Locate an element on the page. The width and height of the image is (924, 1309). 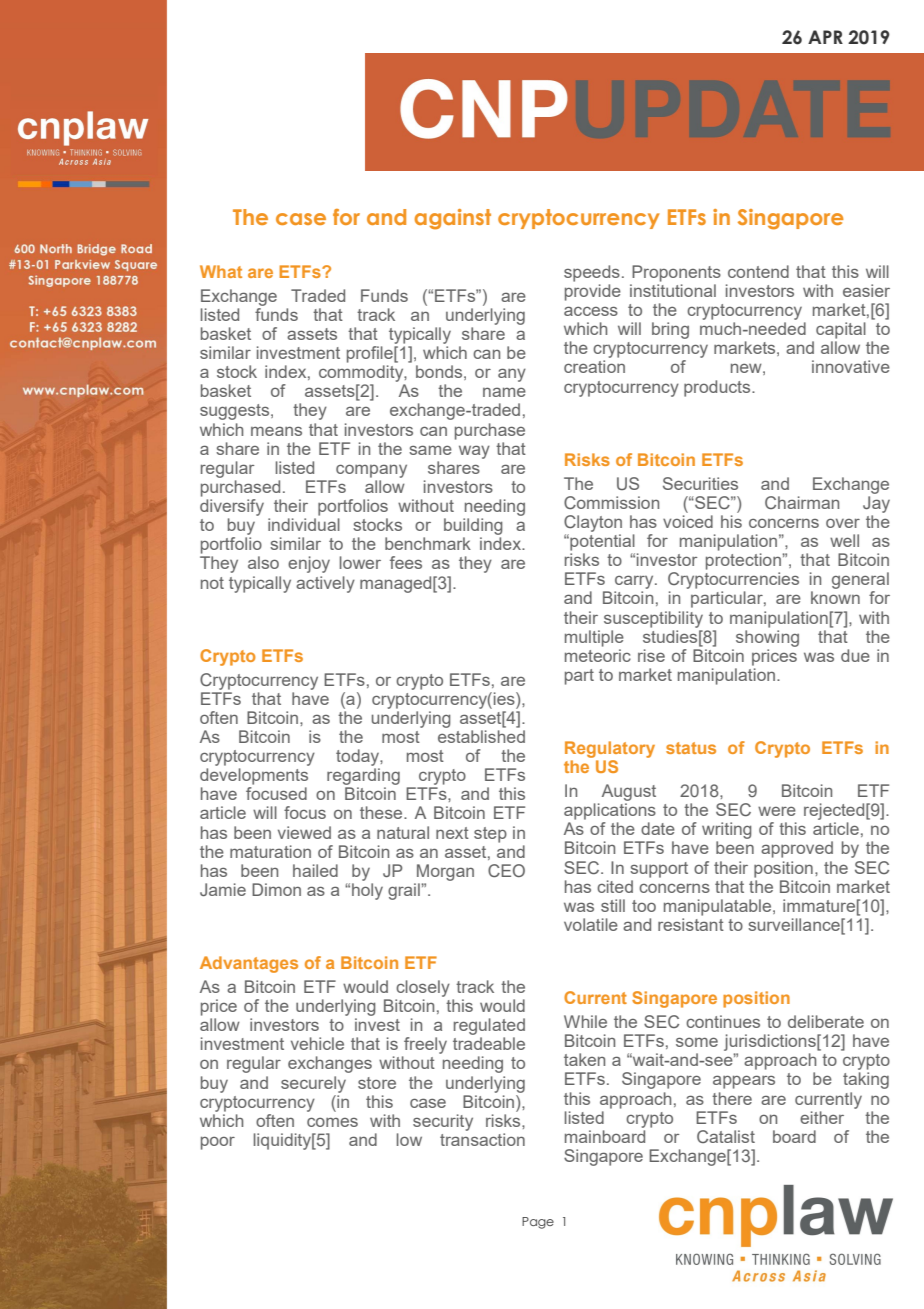
APR is located at coordinates (825, 37).
